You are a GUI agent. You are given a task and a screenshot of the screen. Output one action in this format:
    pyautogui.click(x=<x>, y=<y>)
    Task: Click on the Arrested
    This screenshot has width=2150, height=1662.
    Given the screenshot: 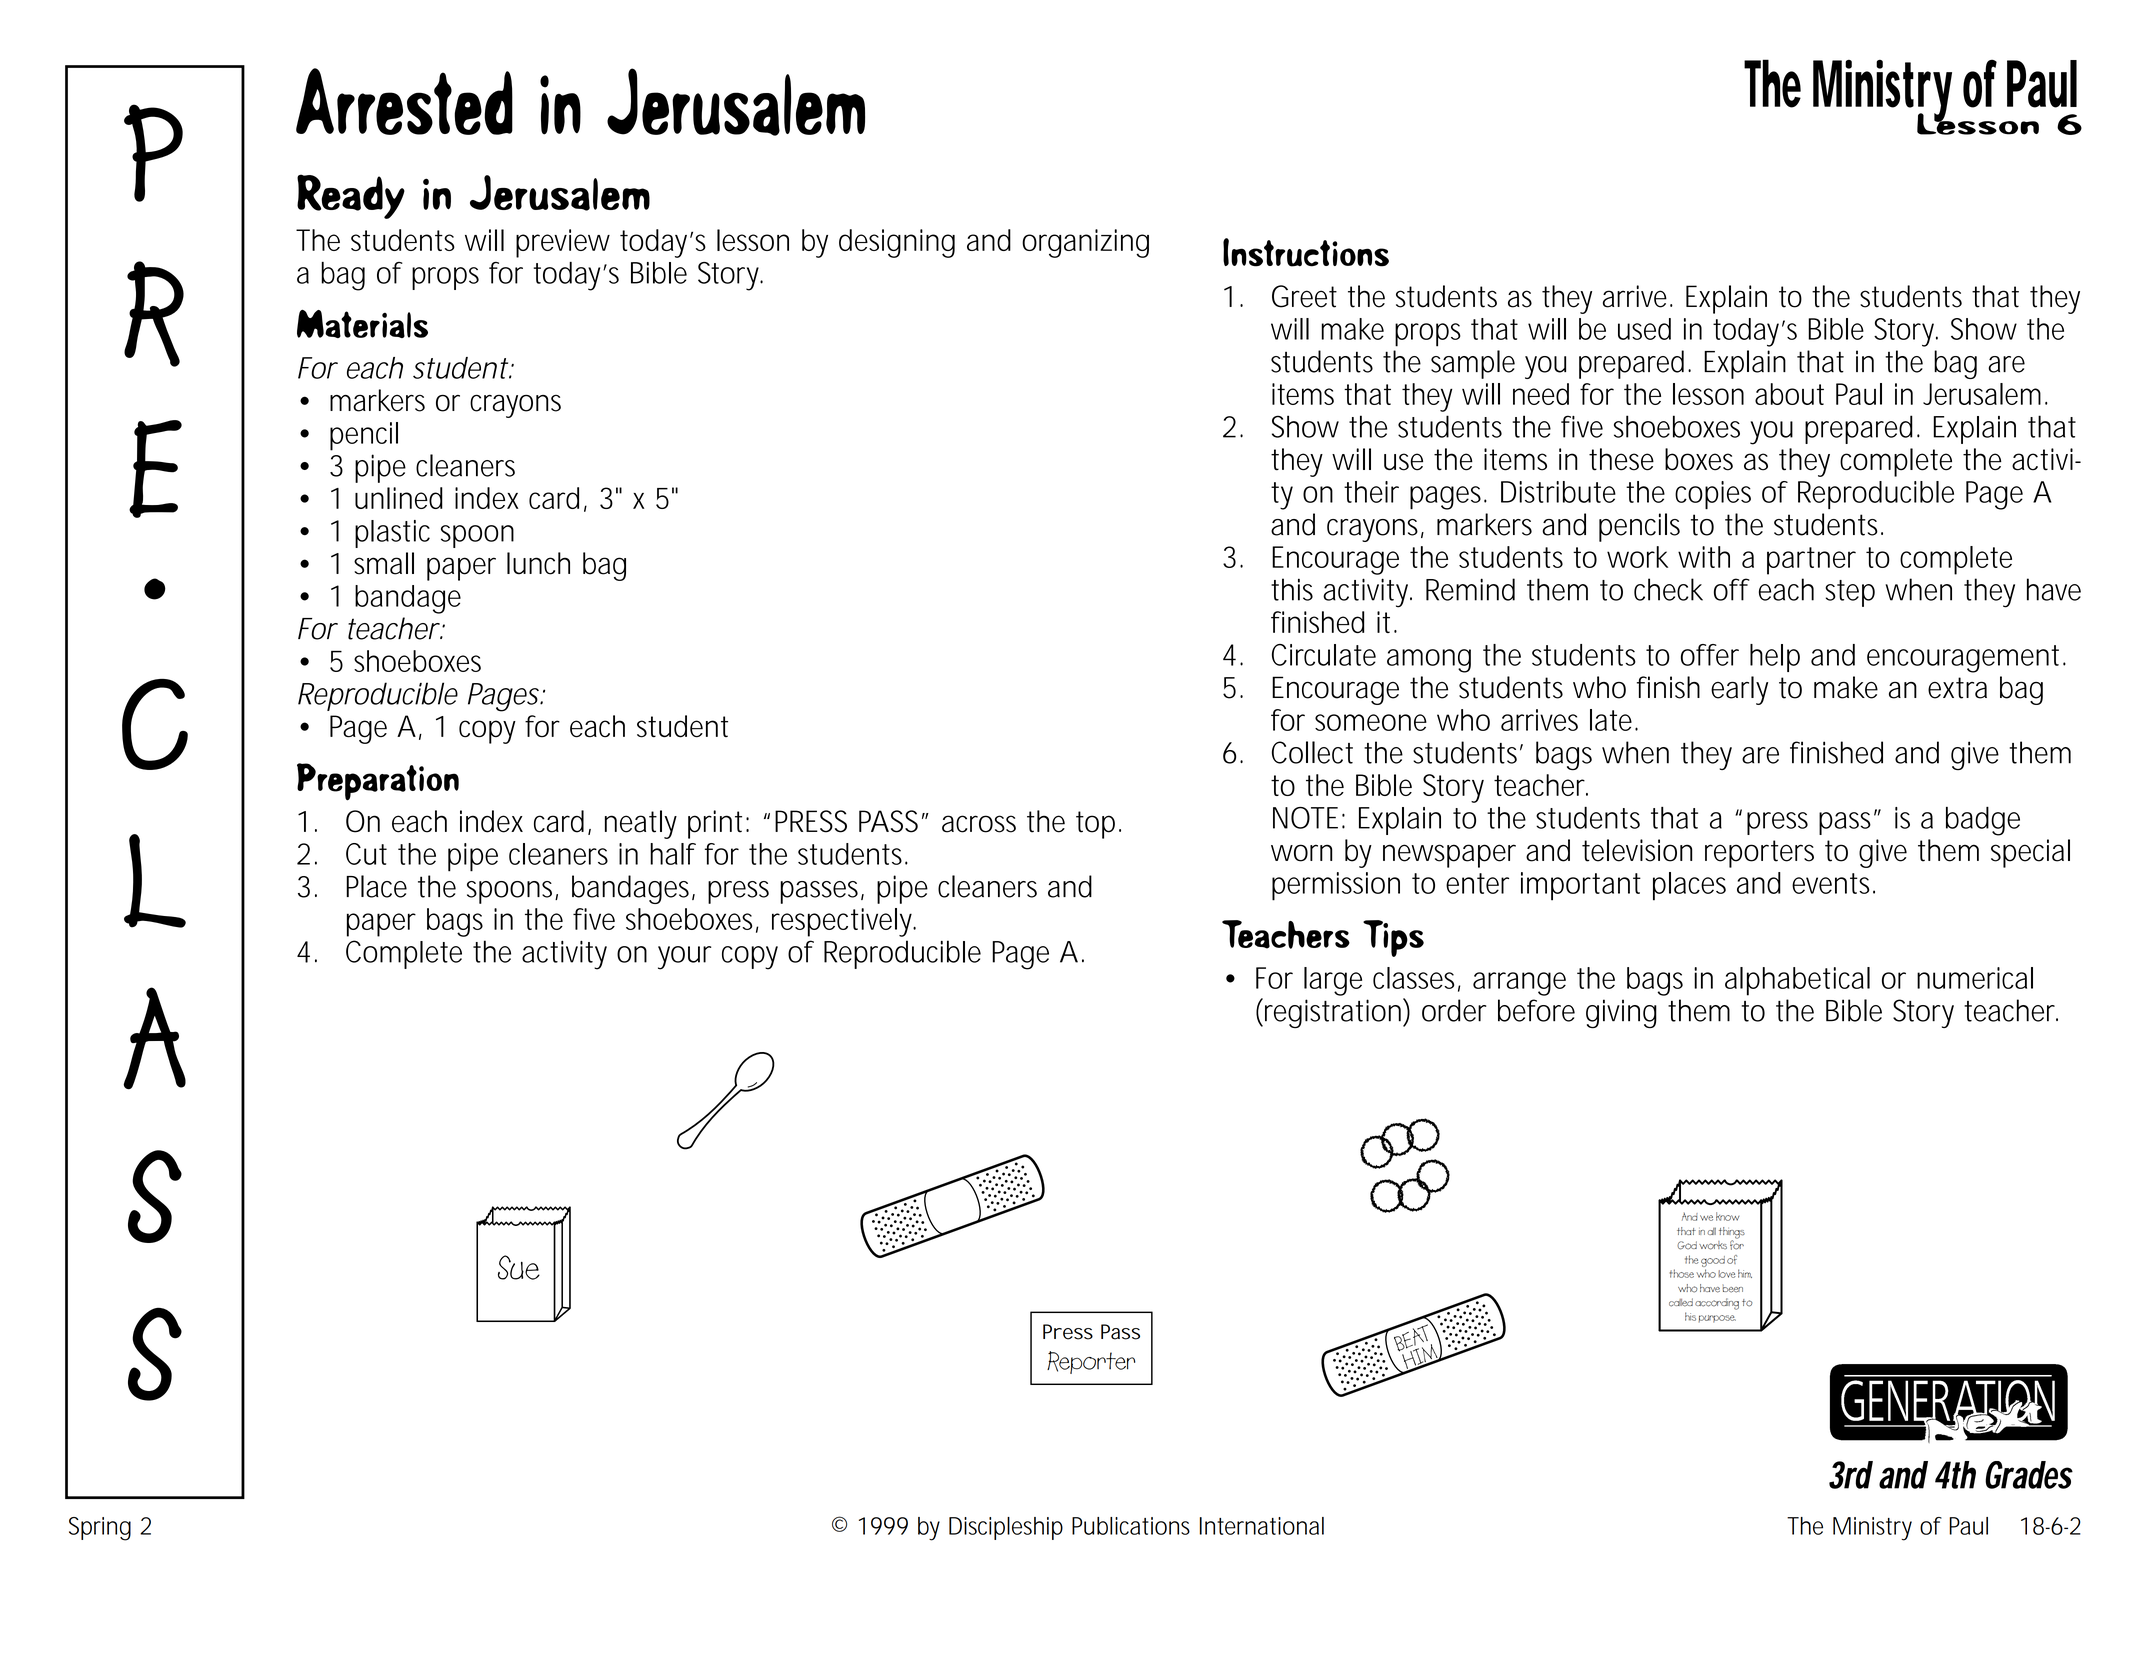 What is the action you would take?
    pyautogui.click(x=404, y=101)
